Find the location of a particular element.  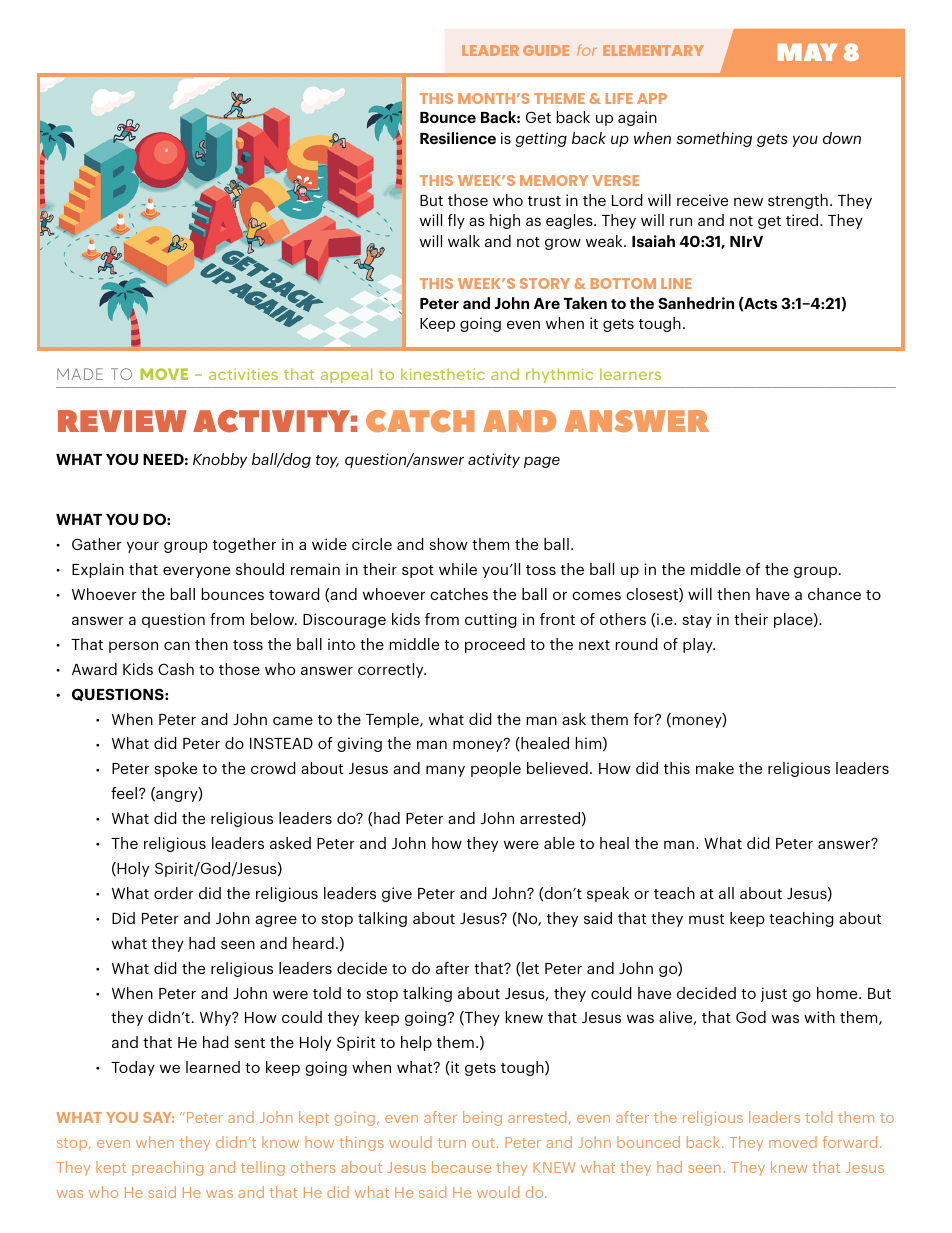

activities is located at coordinates (243, 374).
